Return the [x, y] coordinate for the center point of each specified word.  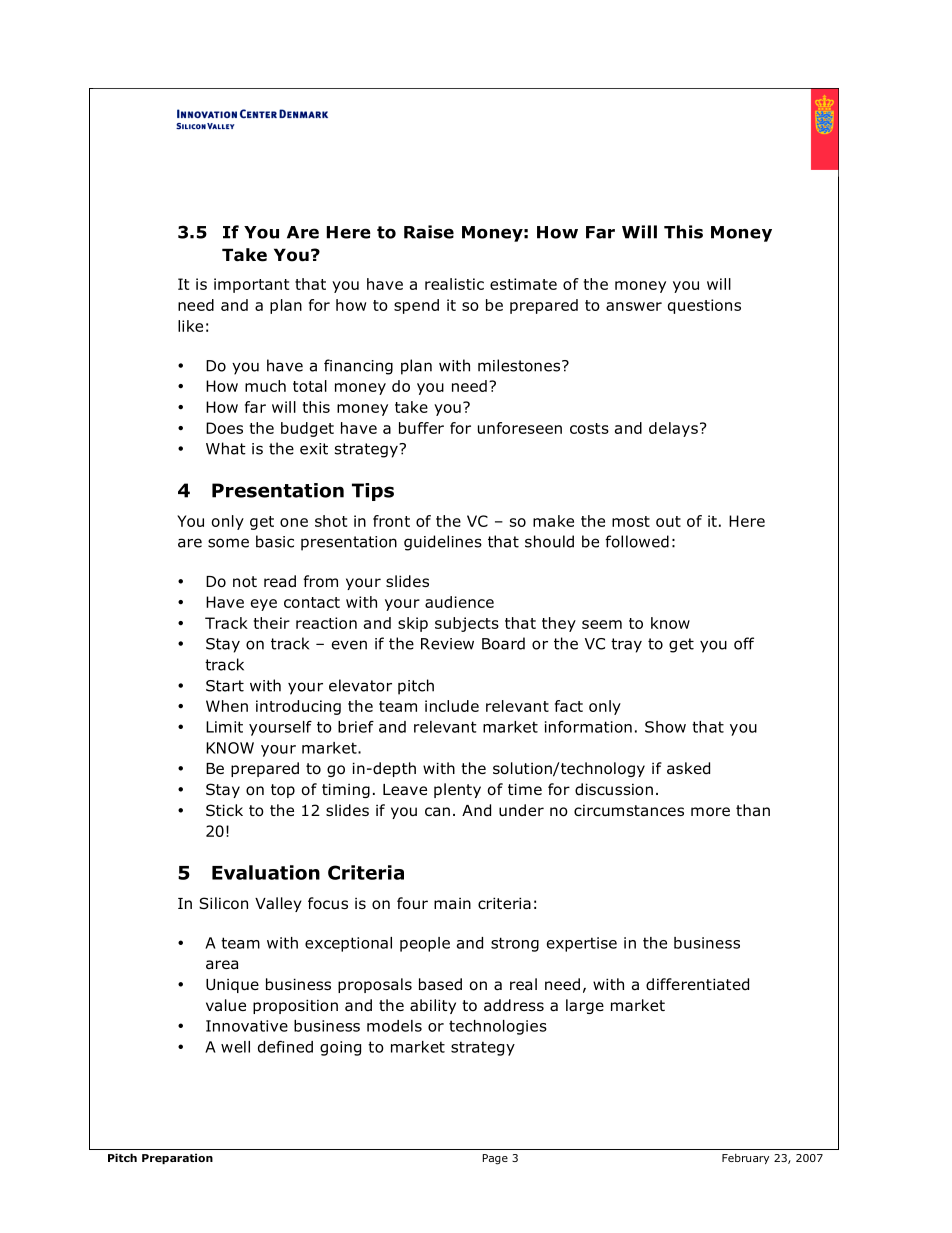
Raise [429, 232]
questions [704, 306]
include [452, 706]
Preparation [177, 1158]
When [227, 706]
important [251, 285]
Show [665, 727]
